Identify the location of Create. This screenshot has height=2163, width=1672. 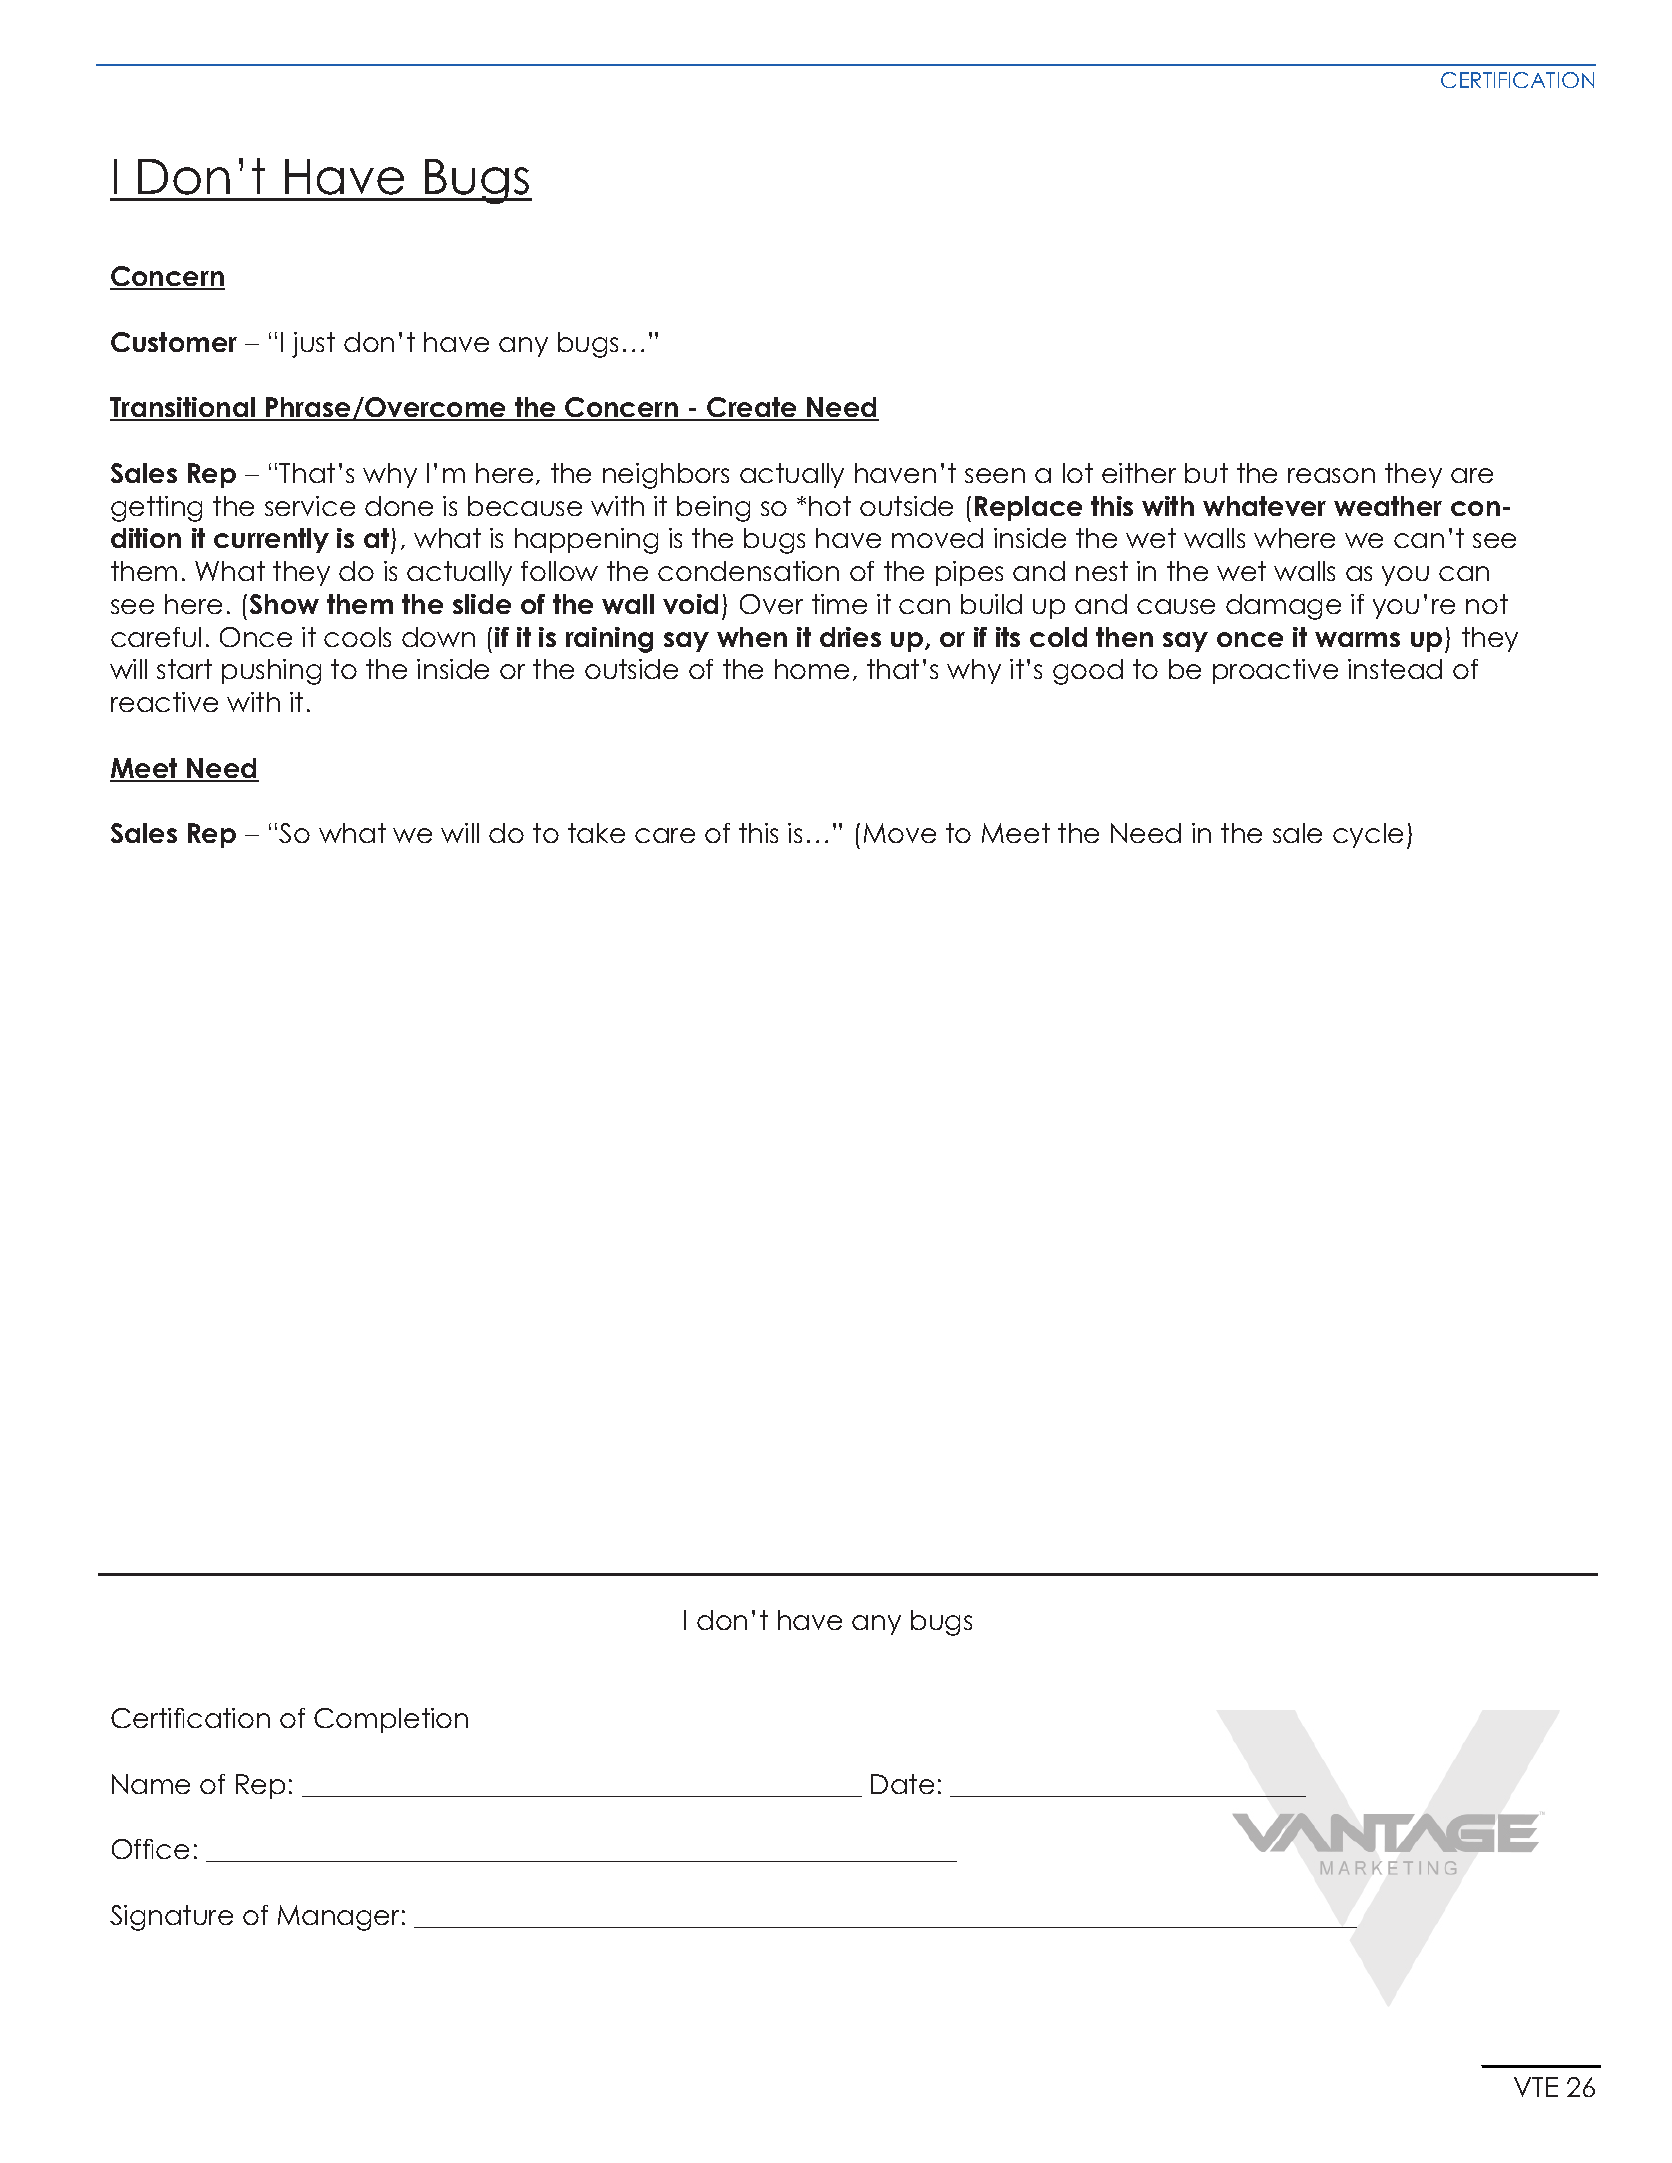
(752, 409).
